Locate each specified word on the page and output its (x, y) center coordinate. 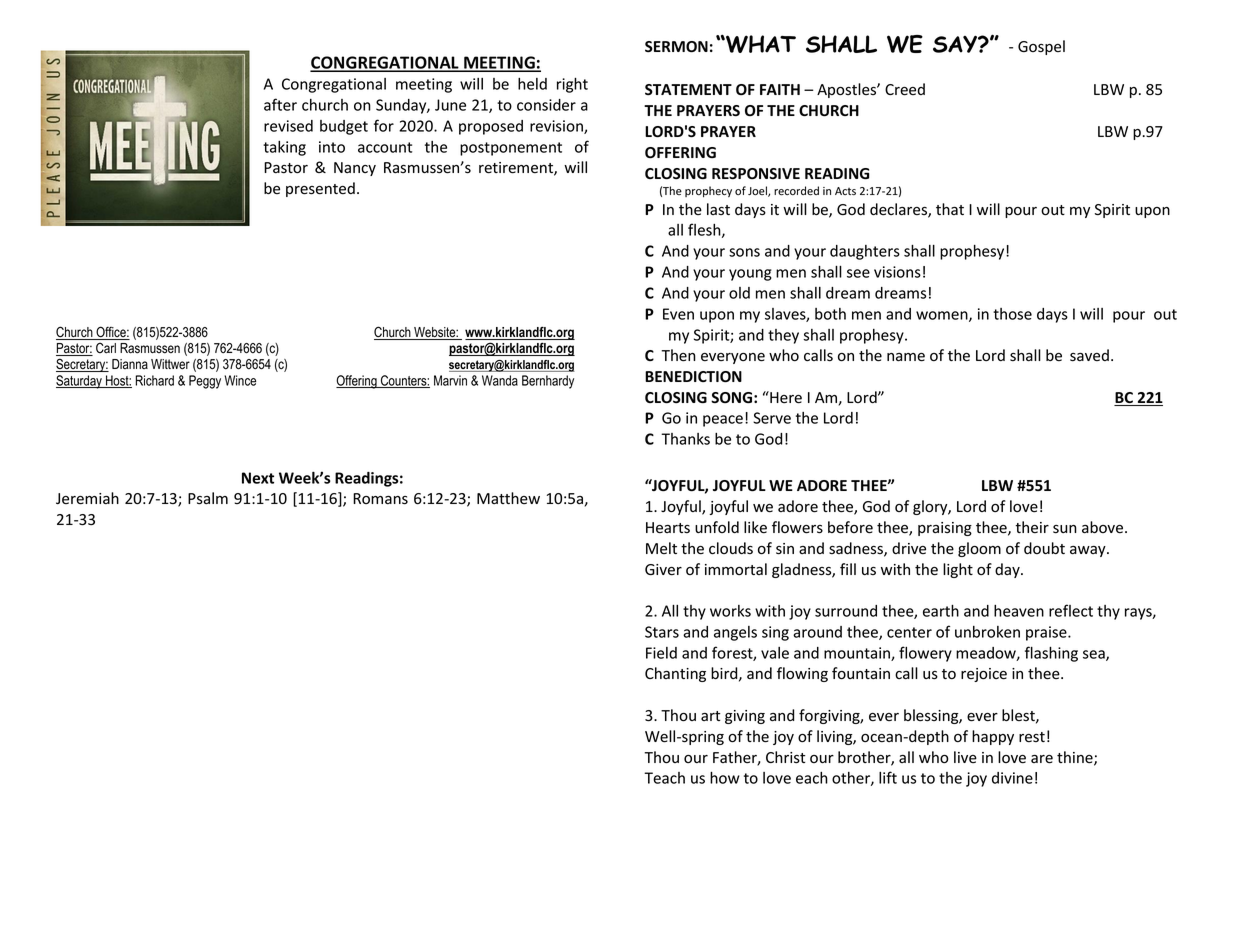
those (1012, 314)
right (572, 85)
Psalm (208, 498)
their (1032, 527)
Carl (106, 348)
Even (678, 314)
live (965, 757)
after (280, 104)
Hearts (668, 528)
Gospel (1041, 47)
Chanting (675, 674)
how (725, 778)
